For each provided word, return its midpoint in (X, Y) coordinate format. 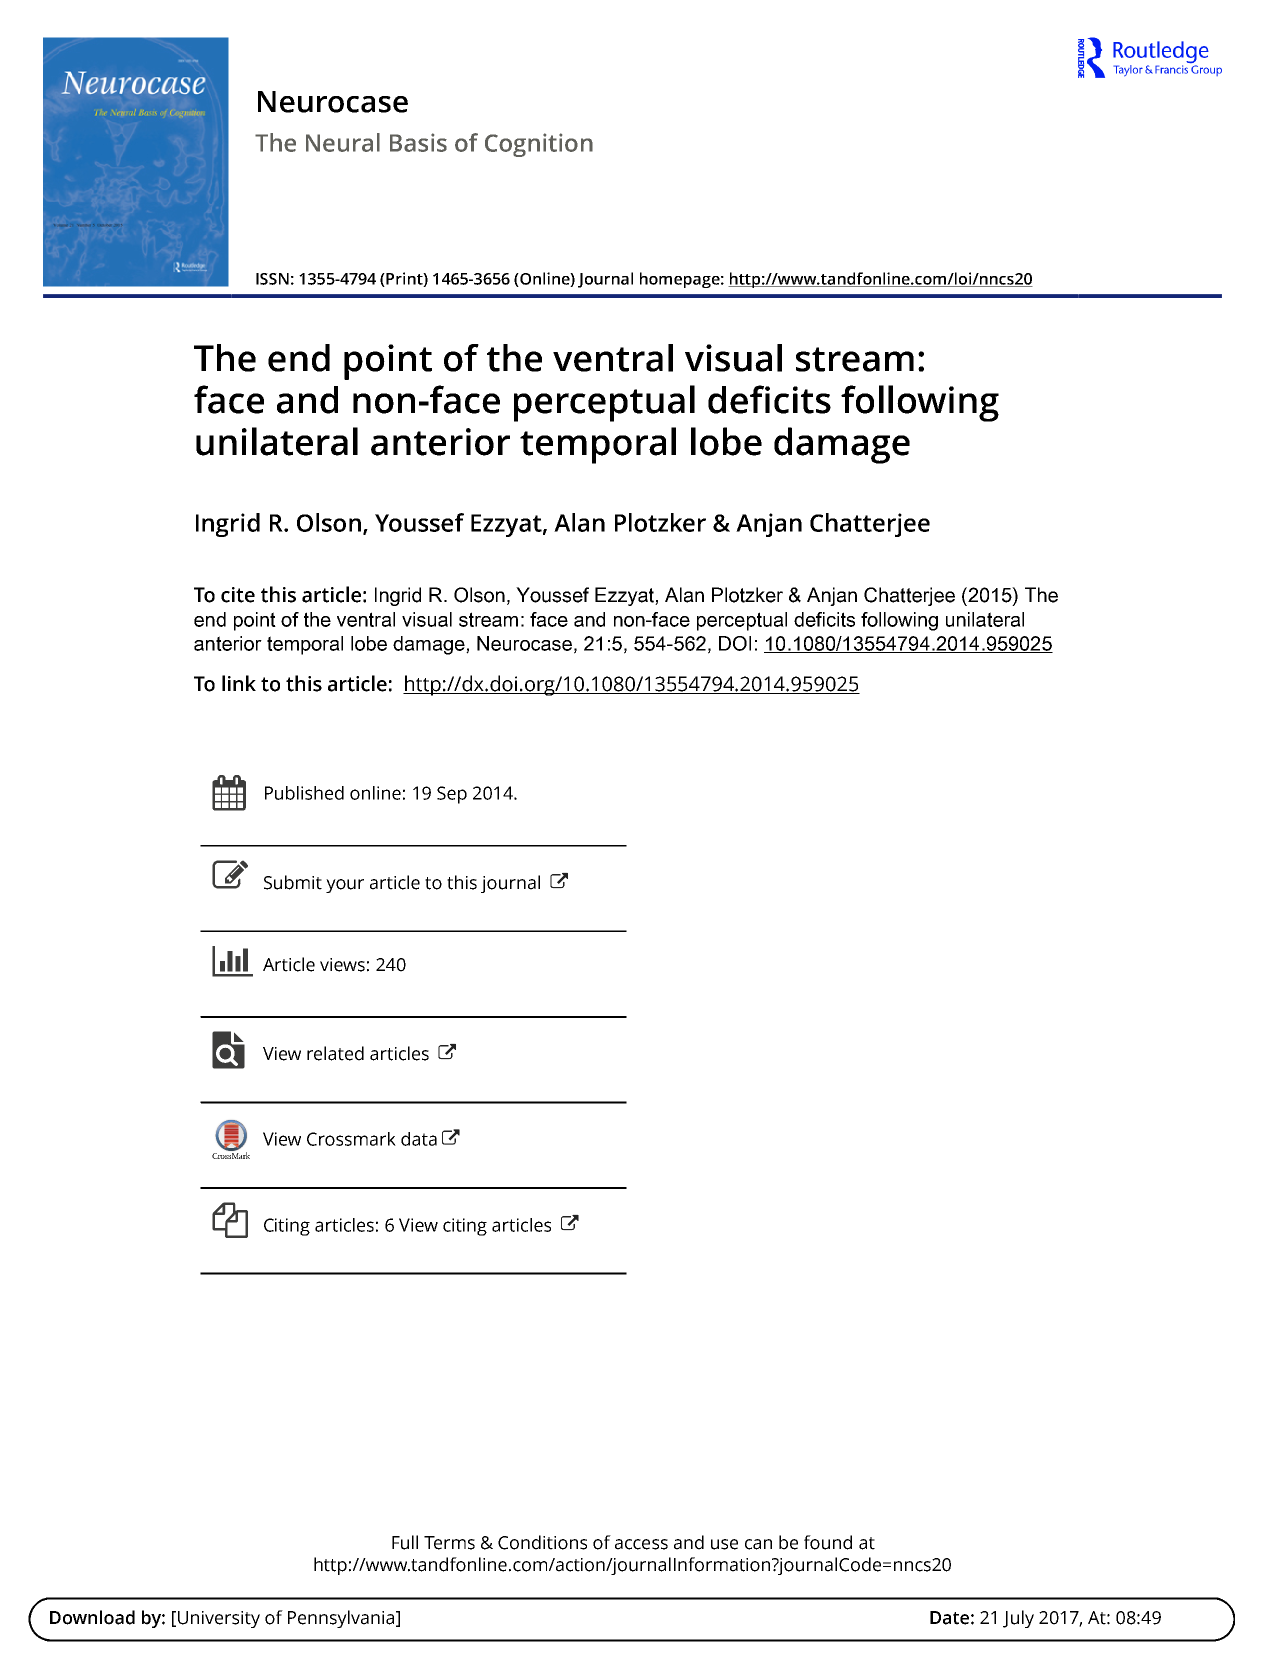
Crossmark (351, 1139)
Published (304, 793)
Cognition (539, 145)
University (219, 1619)
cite (238, 595)
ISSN (272, 279)
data (419, 1139)
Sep (452, 795)
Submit (293, 882)
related (335, 1053)
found (828, 1542)
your (345, 886)
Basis (418, 142)
